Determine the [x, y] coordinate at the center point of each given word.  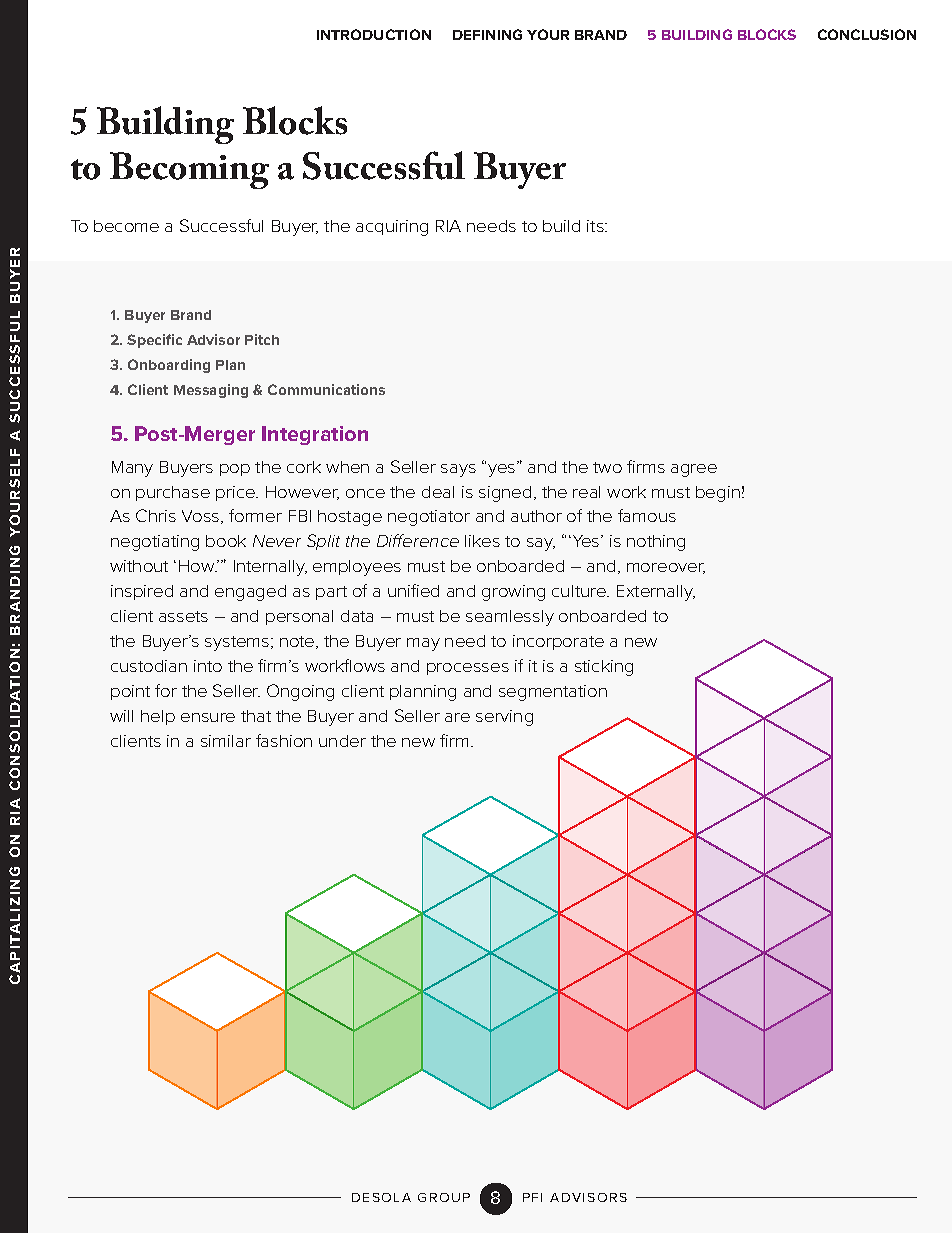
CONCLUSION [867, 34]
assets [183, 616]
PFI [532, 1197]
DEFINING [487, 34]
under [342, 741]
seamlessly [510, 618]
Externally [656, 593]
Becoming [189, 170]
